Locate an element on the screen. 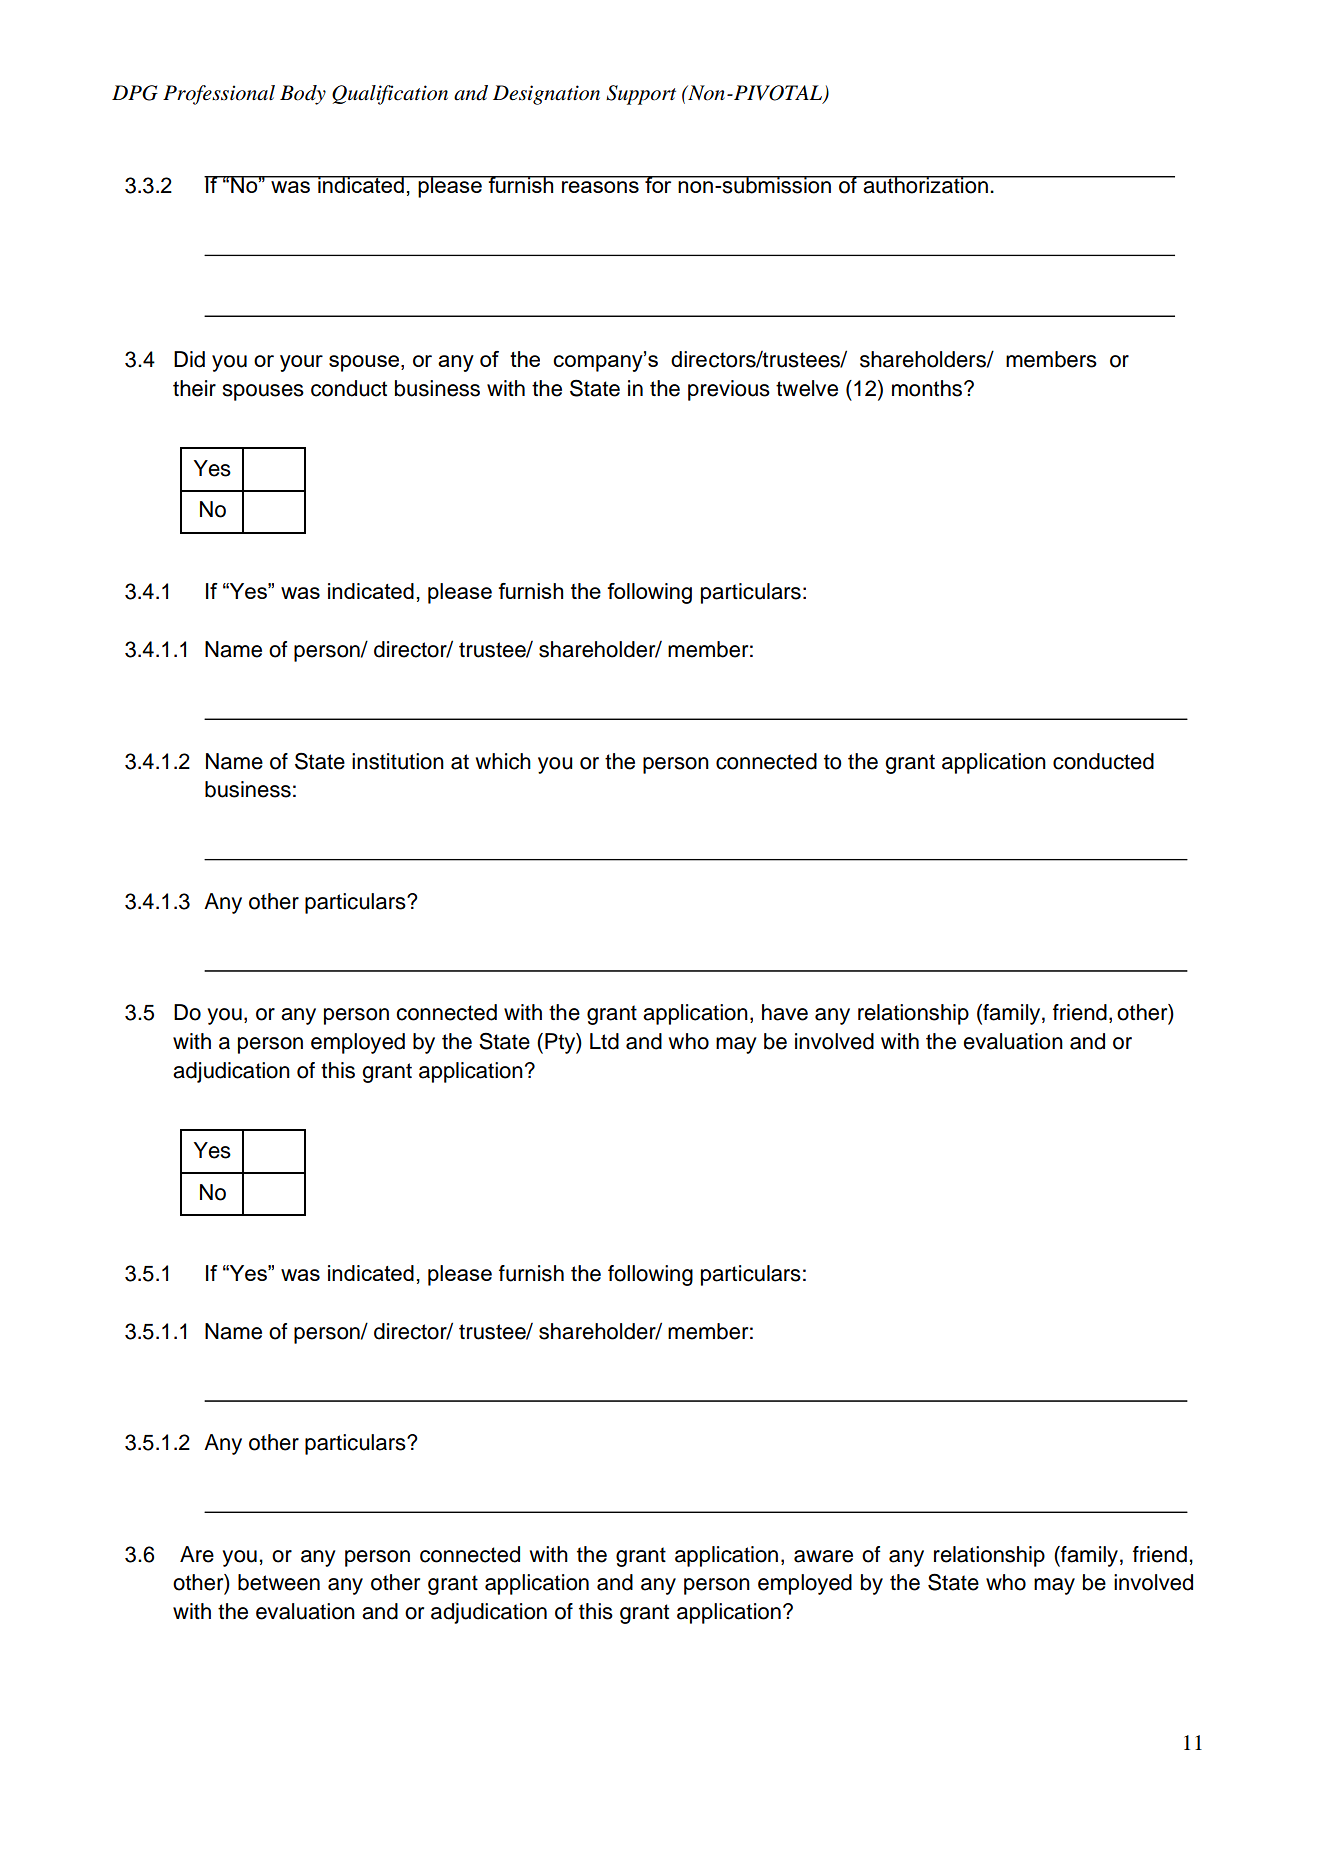 This screenshot has height=1860, width=1317. months is located at coordinates (928, 388).
